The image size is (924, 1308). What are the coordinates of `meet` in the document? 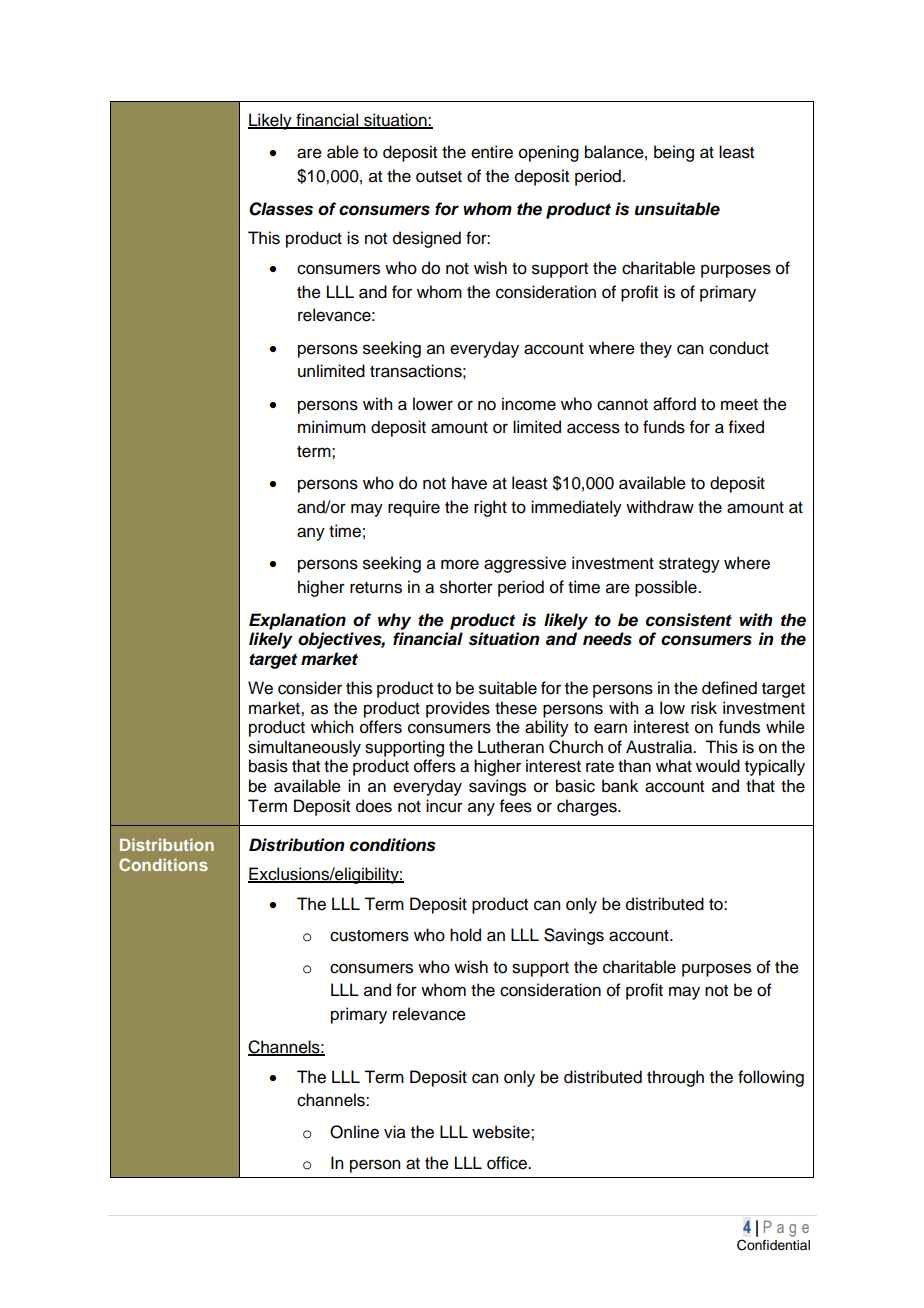 It's located at (739, 405).
